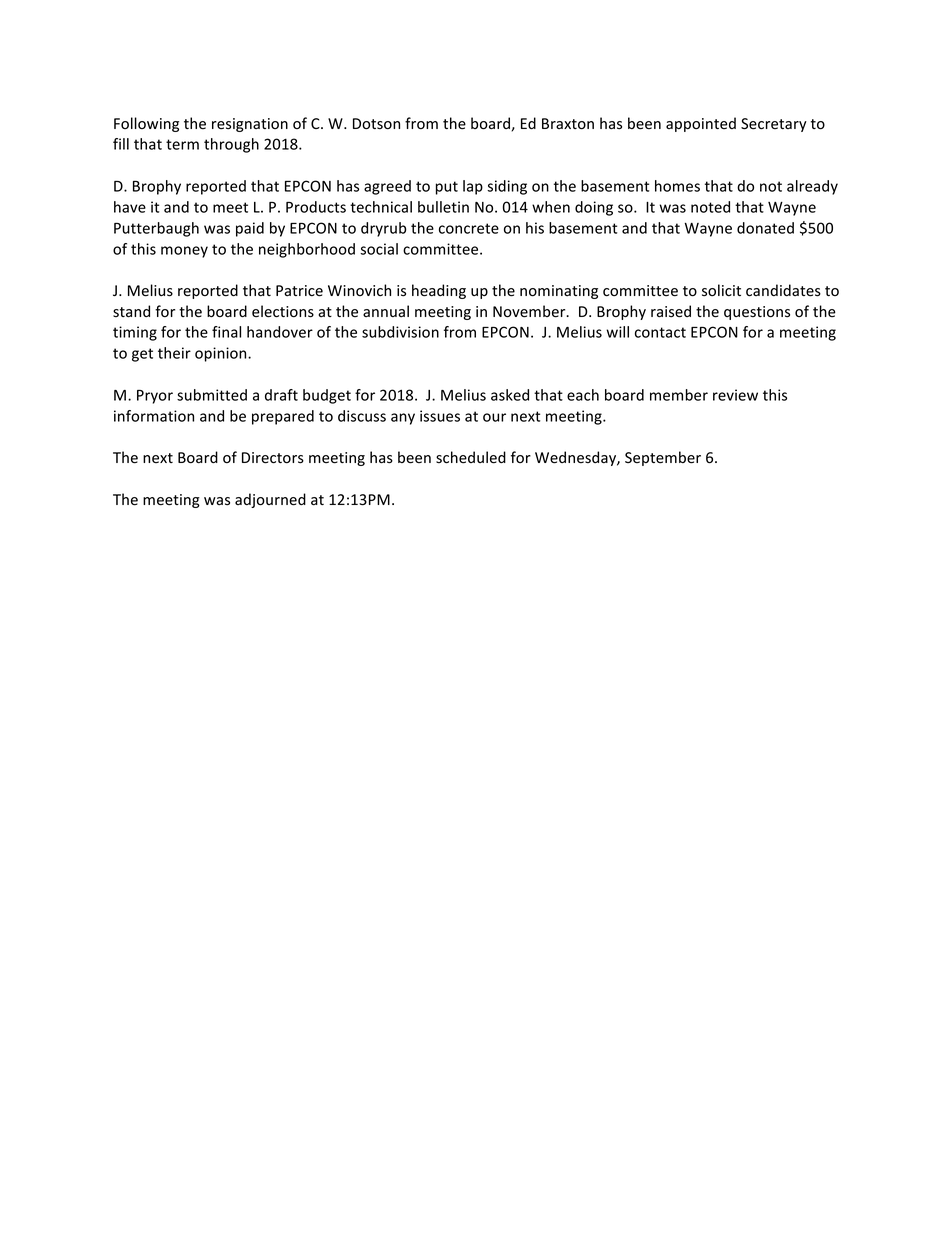  I want to click on term, so click(182, 144).
